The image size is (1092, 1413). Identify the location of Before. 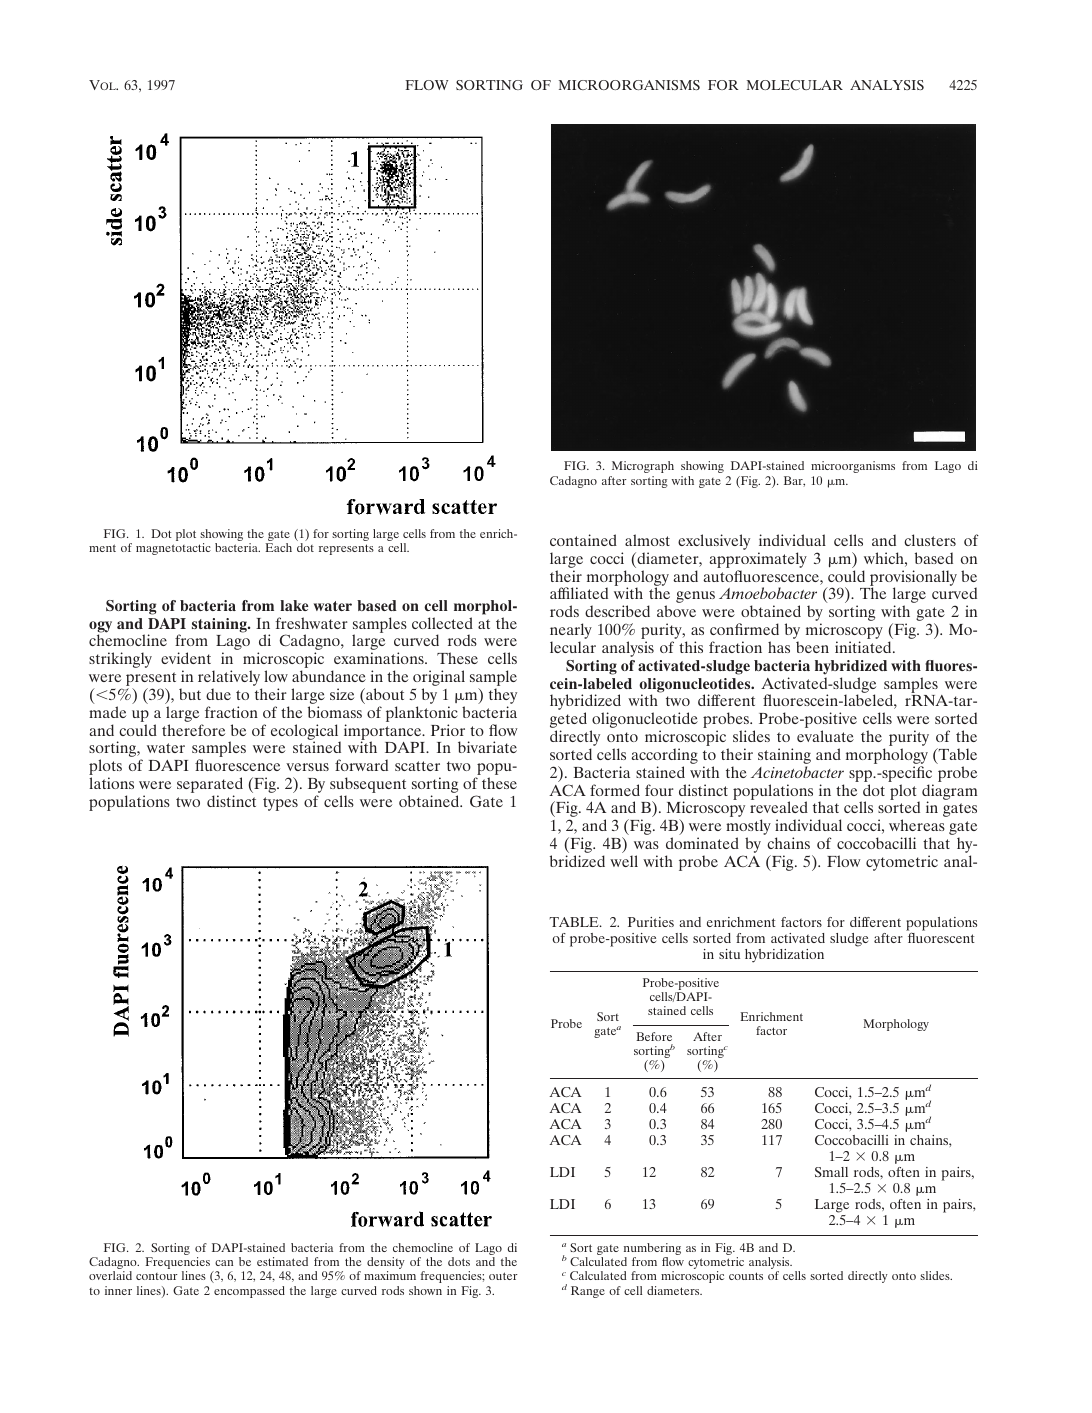
(654, 1036).
